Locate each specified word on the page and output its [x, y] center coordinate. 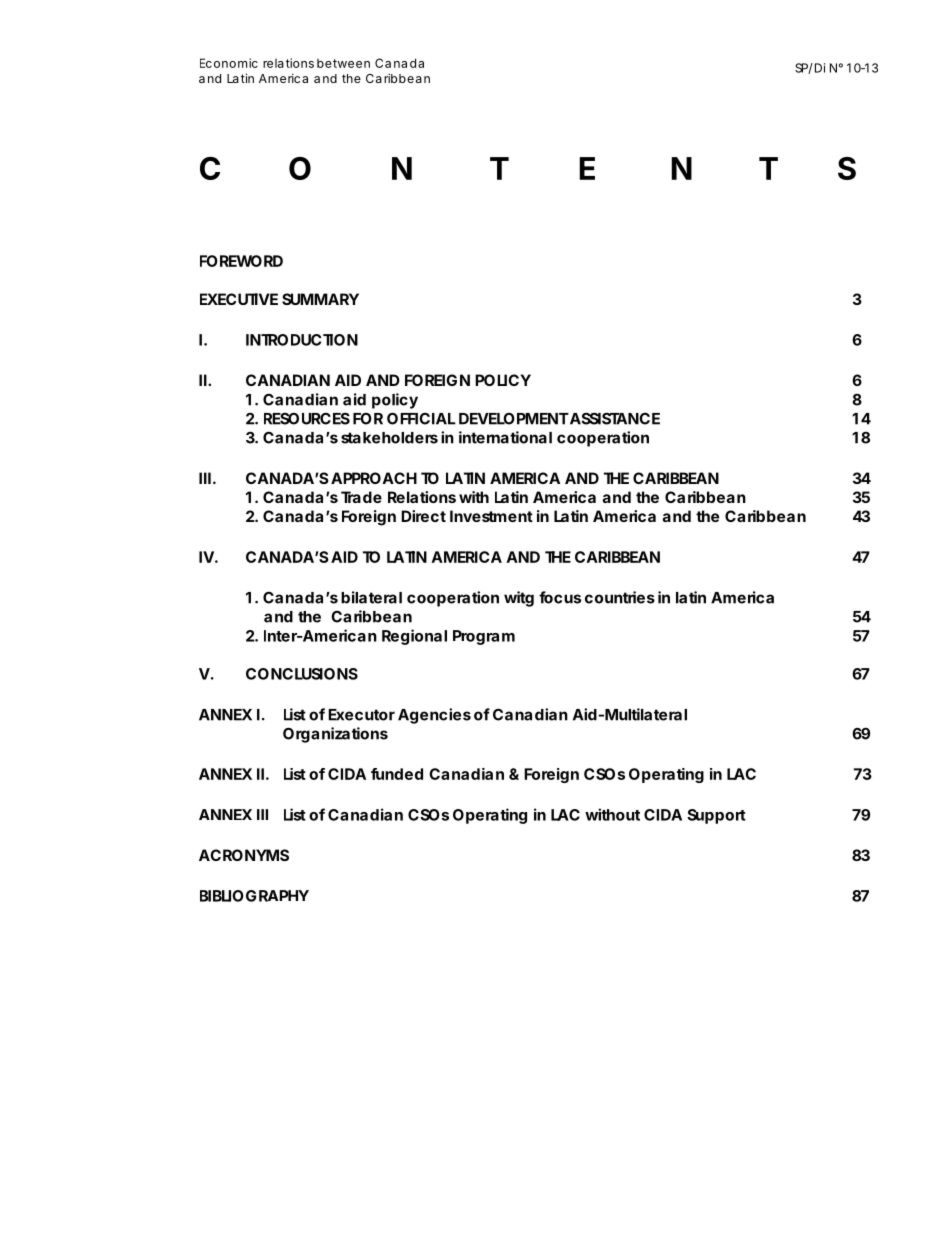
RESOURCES [307, 418]
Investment [491, 516]
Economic [229, 63]
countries [620, 597]
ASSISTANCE [614, 418]
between [343, 63]
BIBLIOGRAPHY [254, 896]
